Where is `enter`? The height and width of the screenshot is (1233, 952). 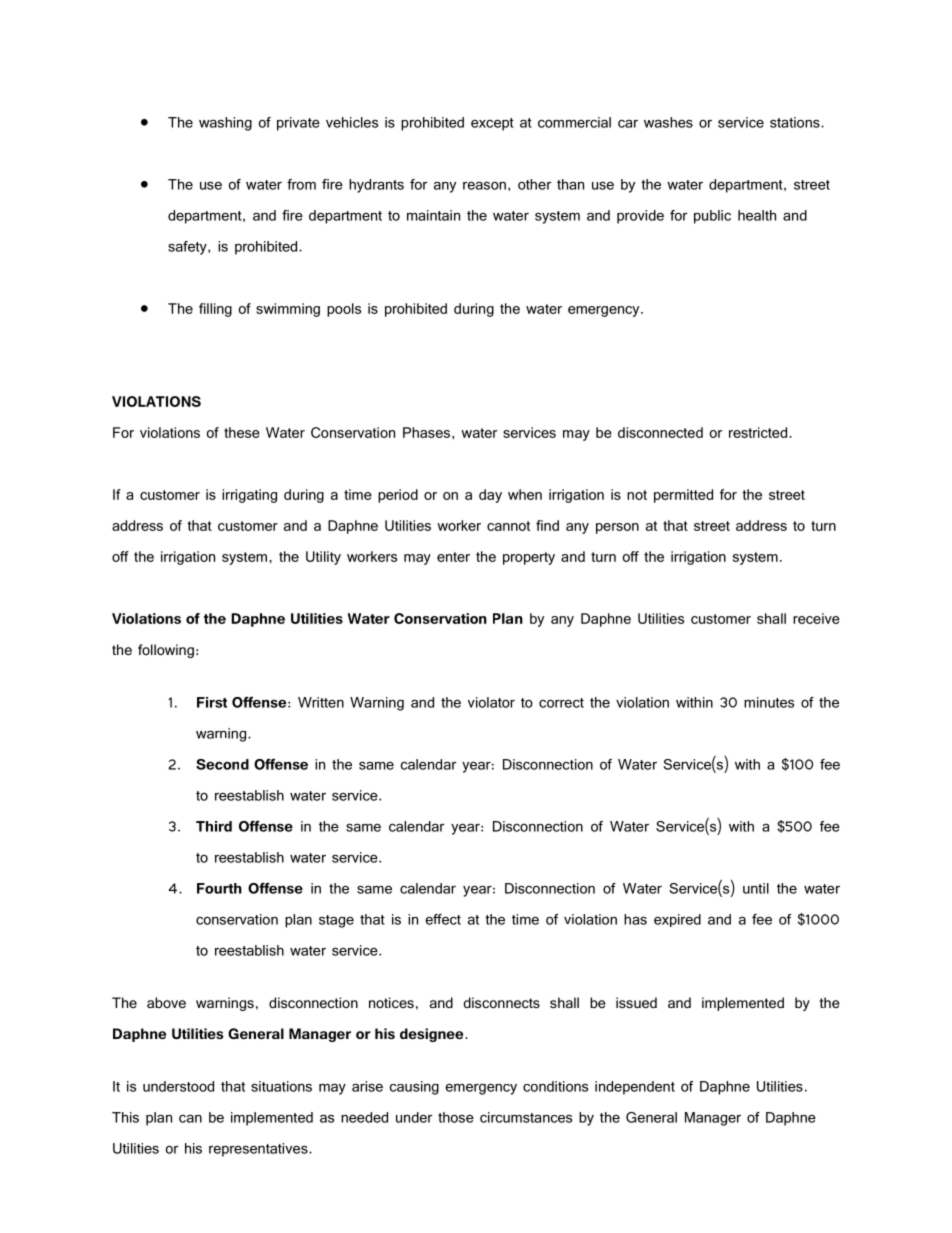
enter is located at coordinates (453, 557).
